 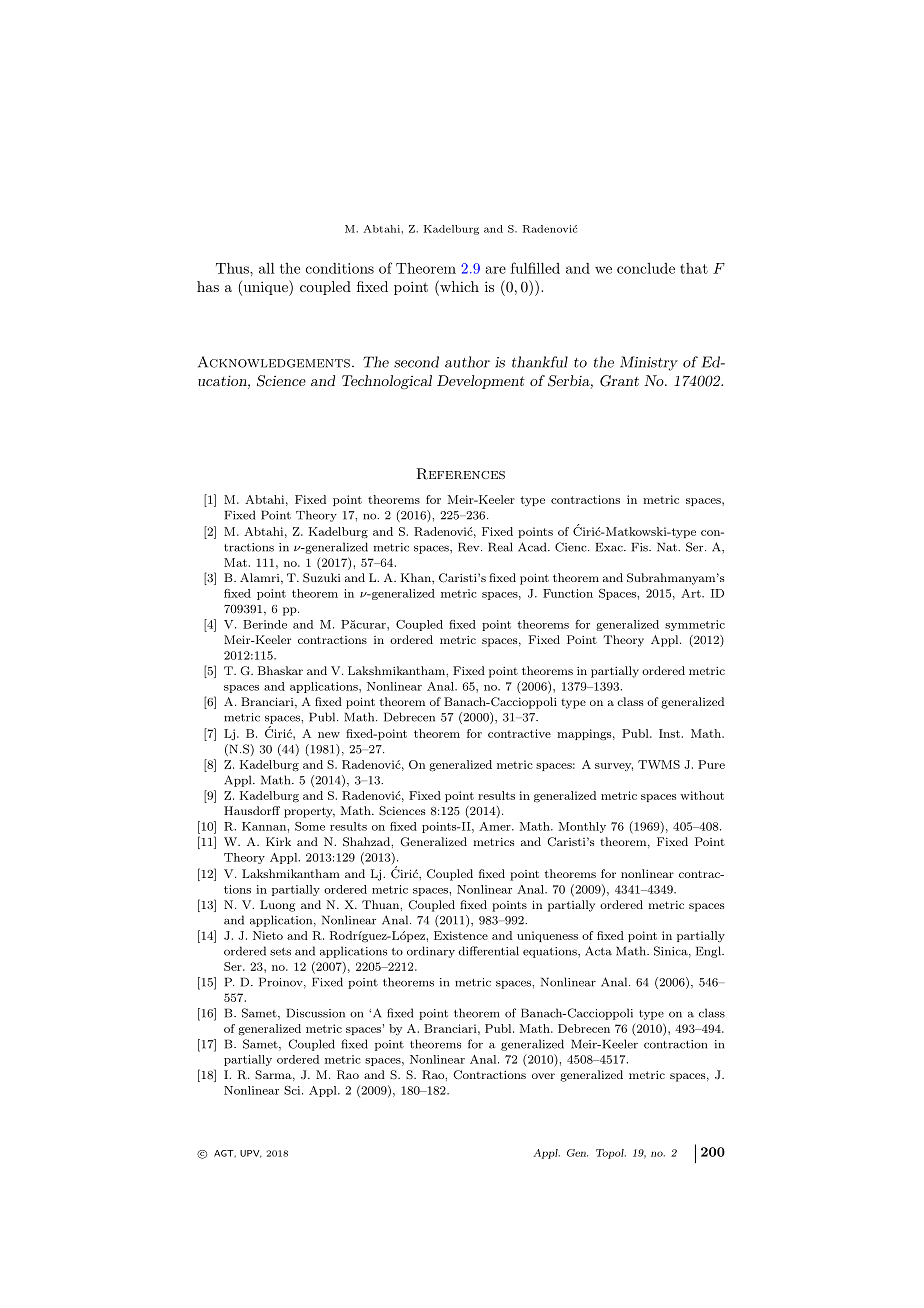 What do you see at coordinates (496, 270) in the screenshot?
I see `are` at bounding box center [496, 270].
